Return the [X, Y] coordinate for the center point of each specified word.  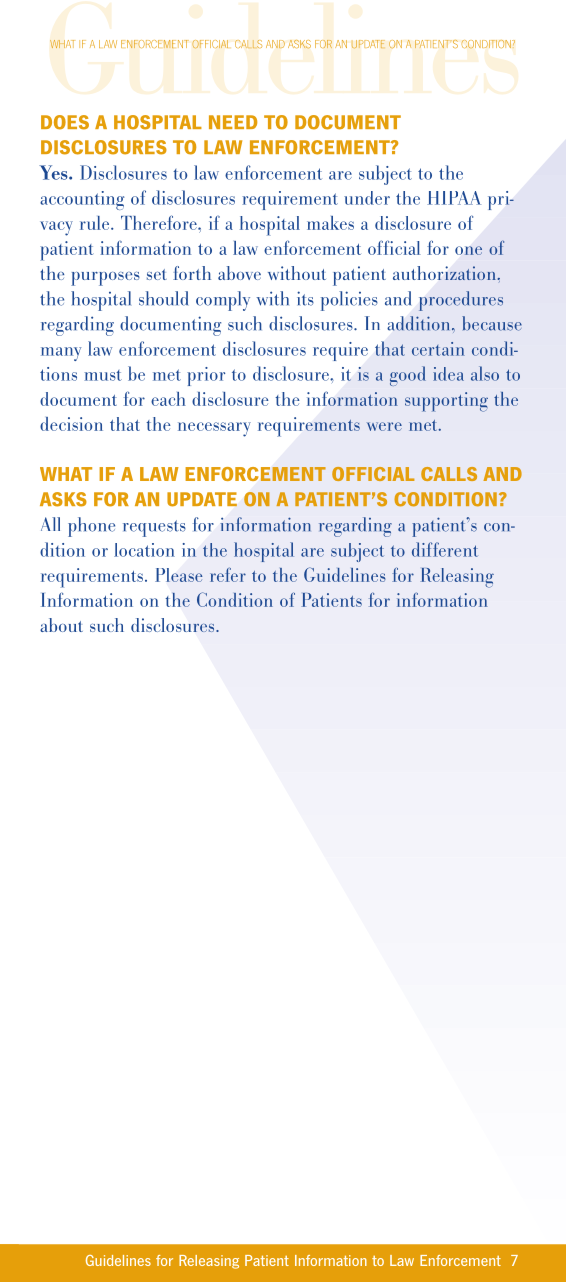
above [239, 273]
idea [448, 374]
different [445, 549]
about [61, 625]
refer [228, 574]
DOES [65, 122]
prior [206, 376]
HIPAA [454, 198]
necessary [214, 429]
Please [178, 575]
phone [91, 527]
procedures [461, 301]
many [61, 354]
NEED [233, 122]
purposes [105, 279]
